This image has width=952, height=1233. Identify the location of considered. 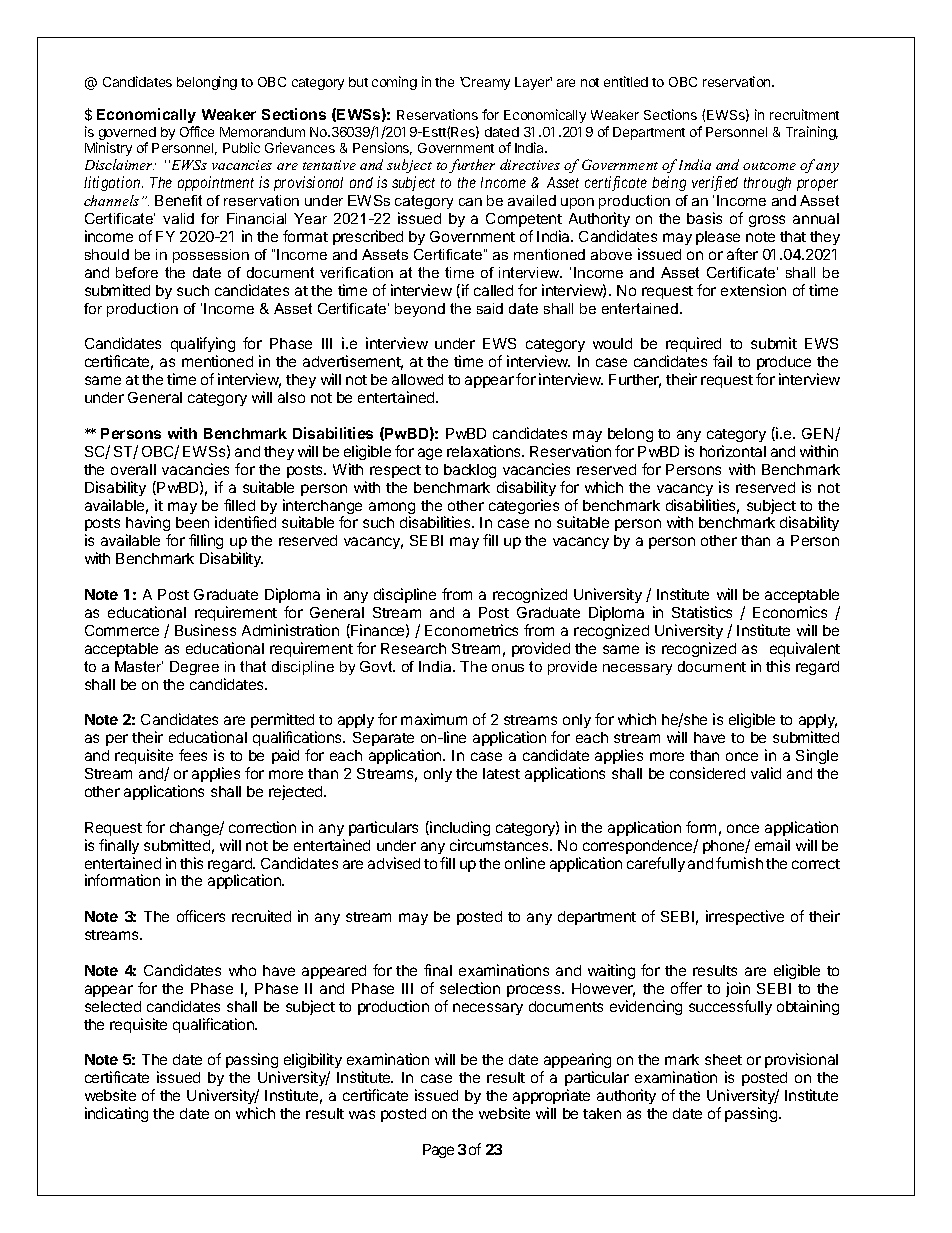
(707, 773).
